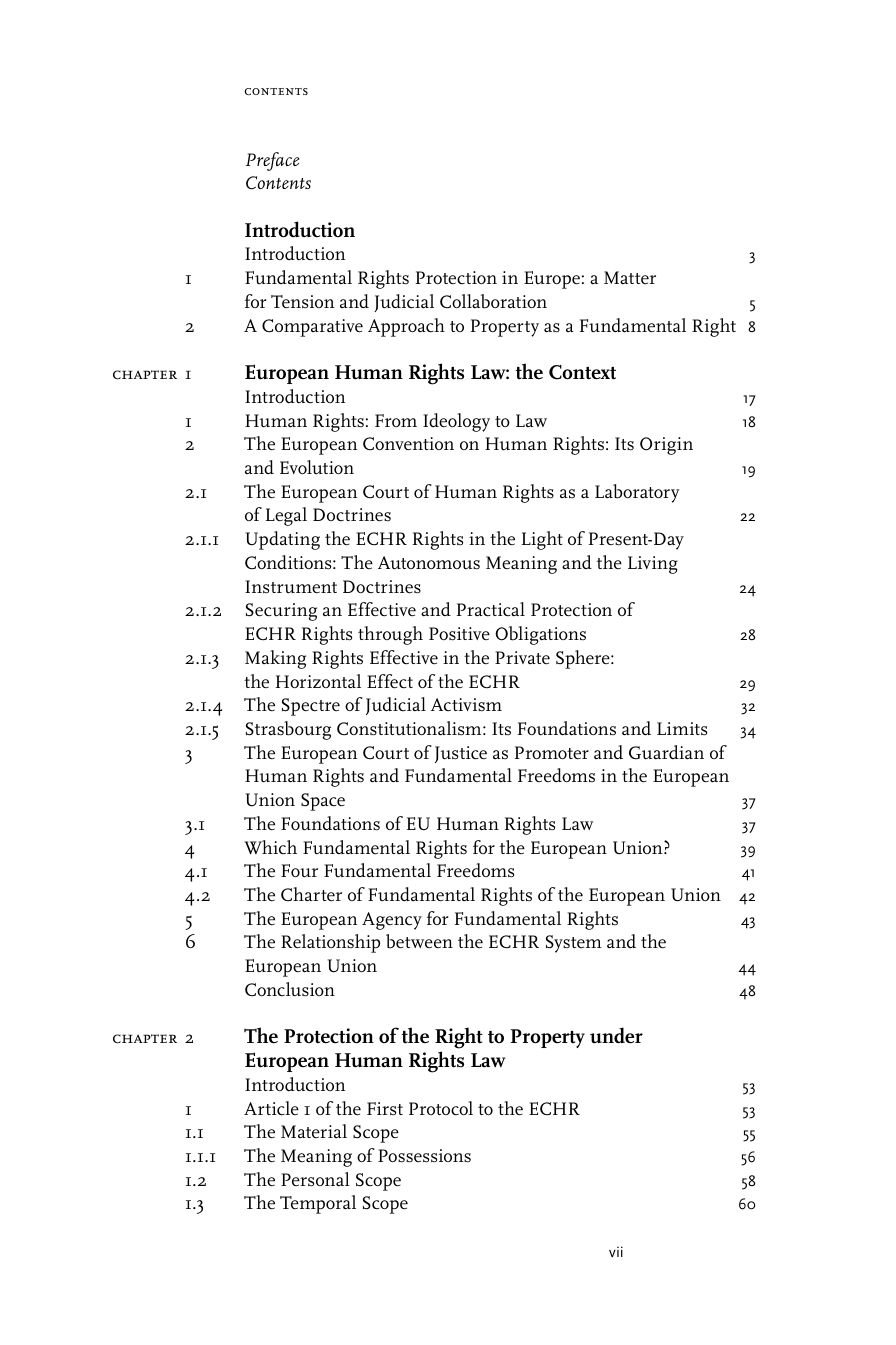 The height and width of the image is (1345, 896). Describe the element at coordinates (273, 161) in the image. I see `Preface` at that location.
